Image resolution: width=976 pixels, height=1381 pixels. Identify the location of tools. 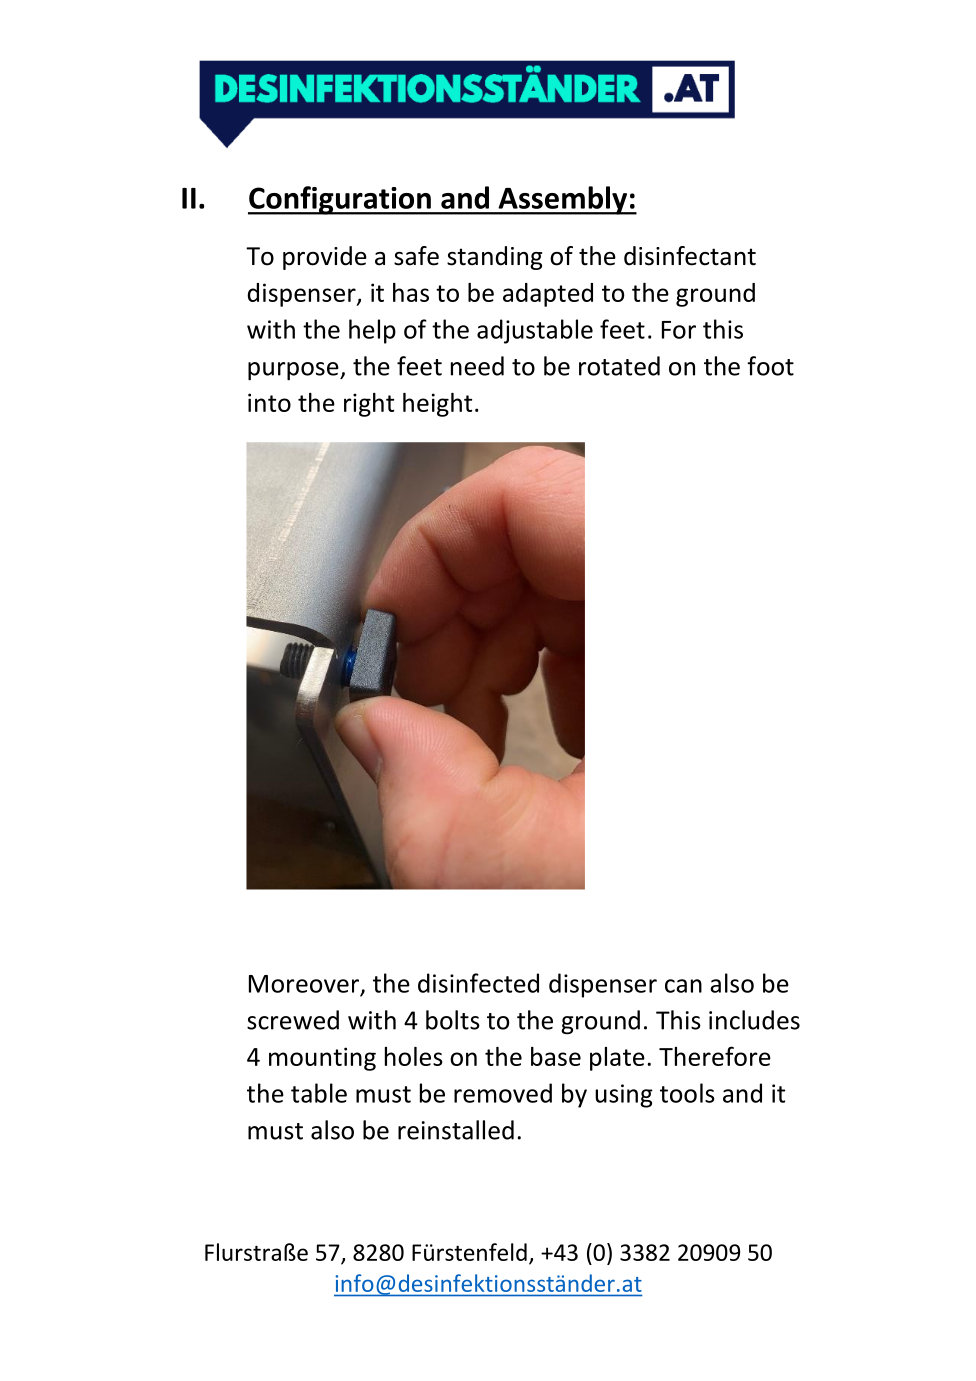
(687, 1093).
